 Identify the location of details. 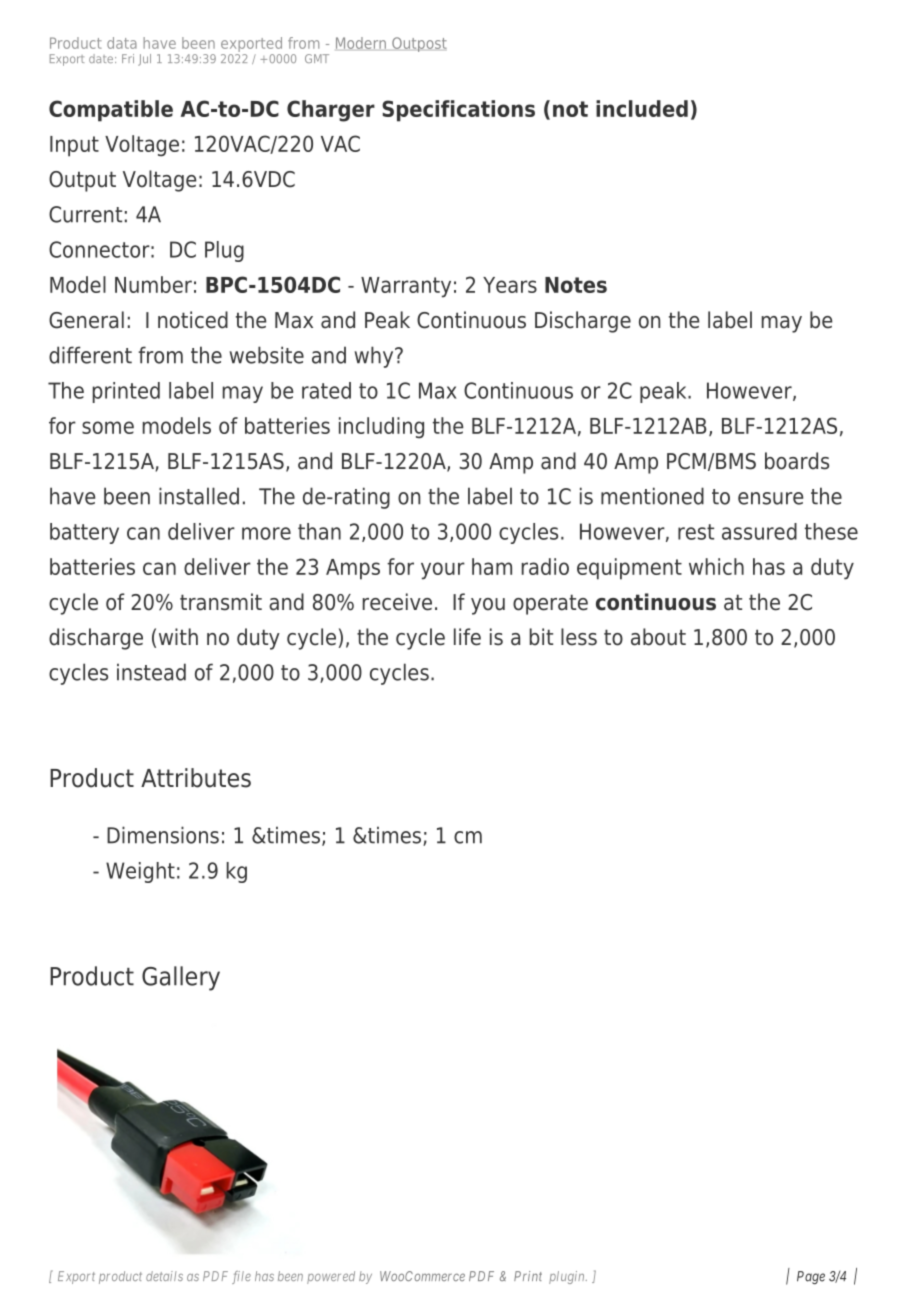
(164, 1276).
